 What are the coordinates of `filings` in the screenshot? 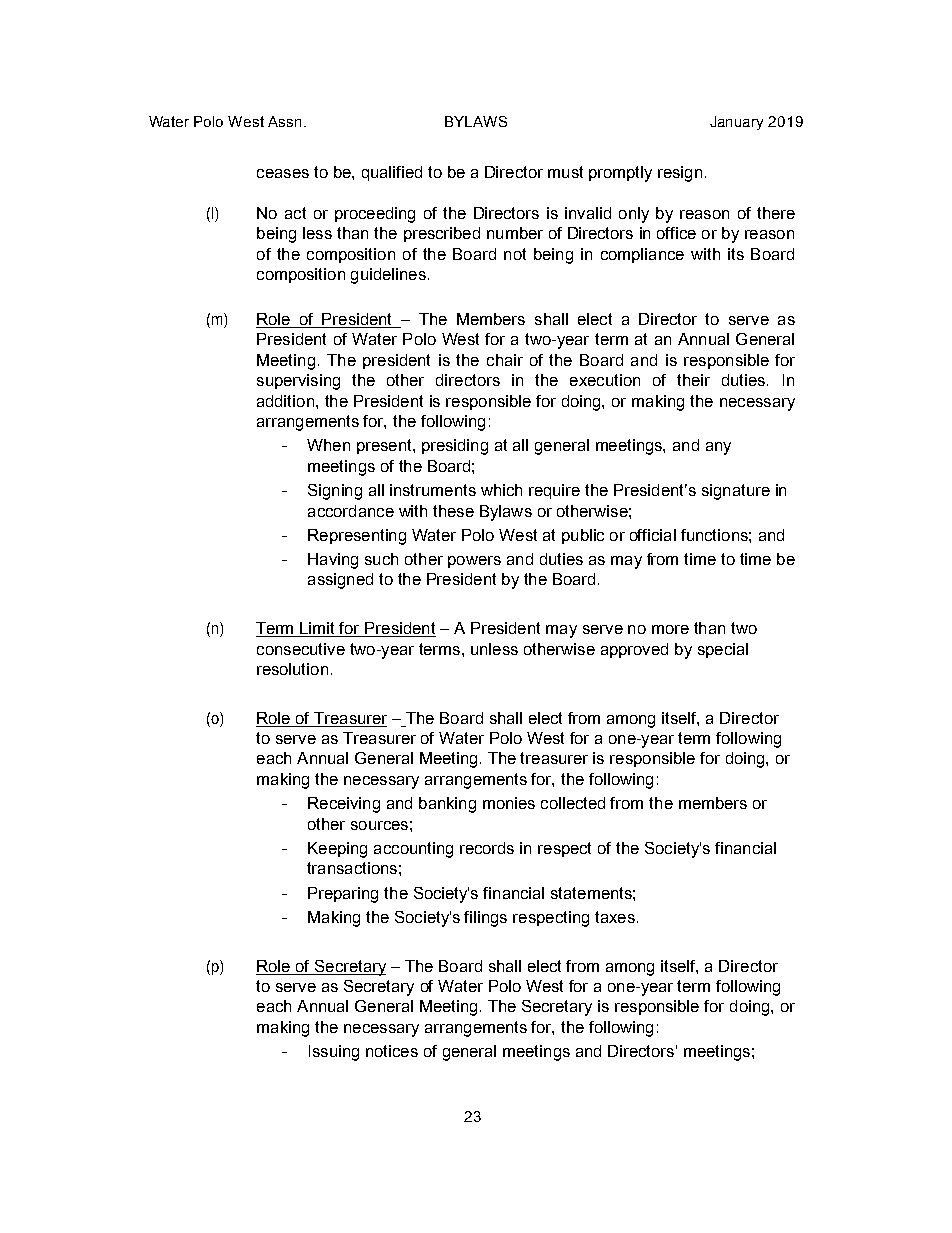 It's located at (485, 919).
